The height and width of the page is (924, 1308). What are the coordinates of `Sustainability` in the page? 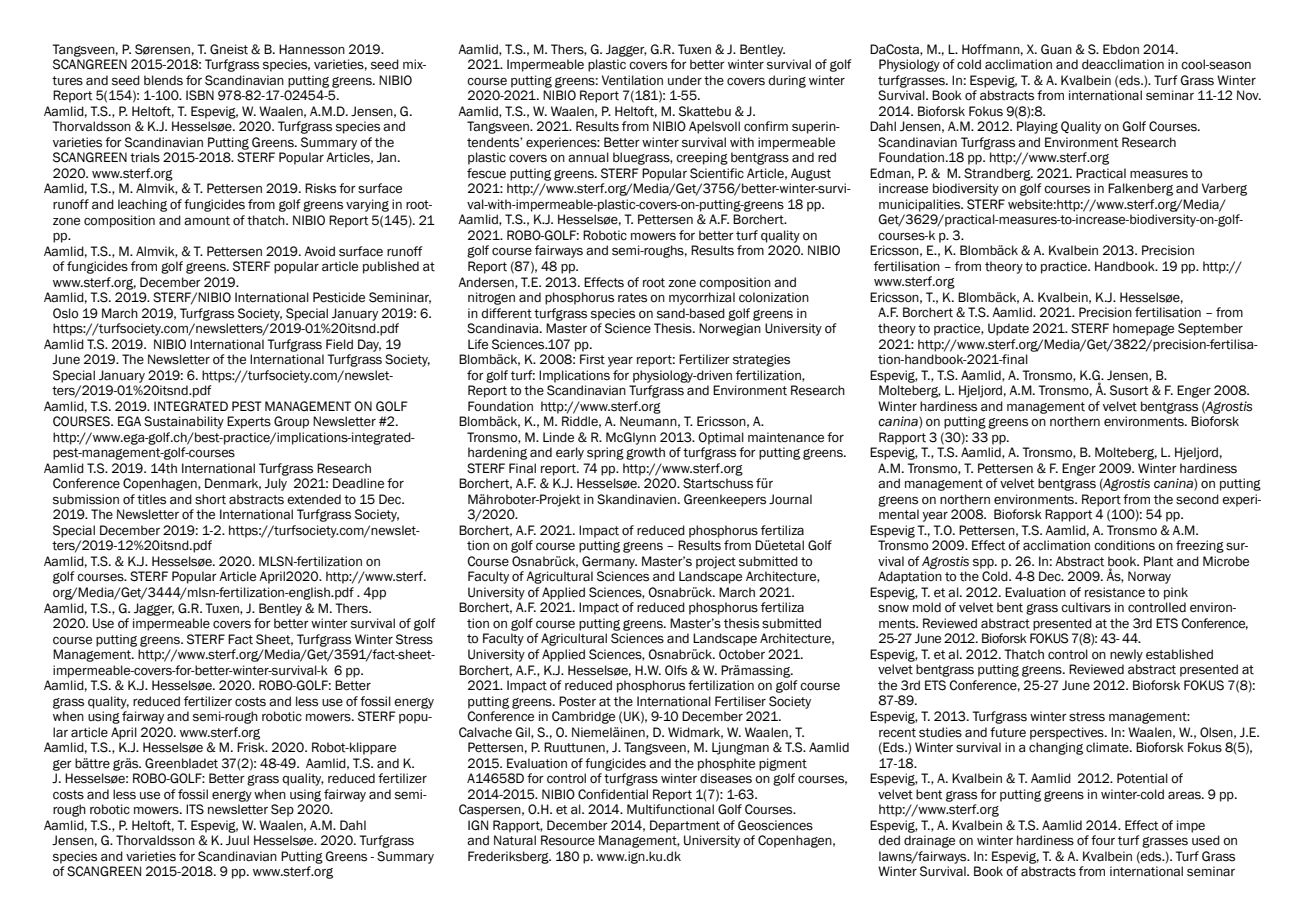 It's located at (184, 422).
